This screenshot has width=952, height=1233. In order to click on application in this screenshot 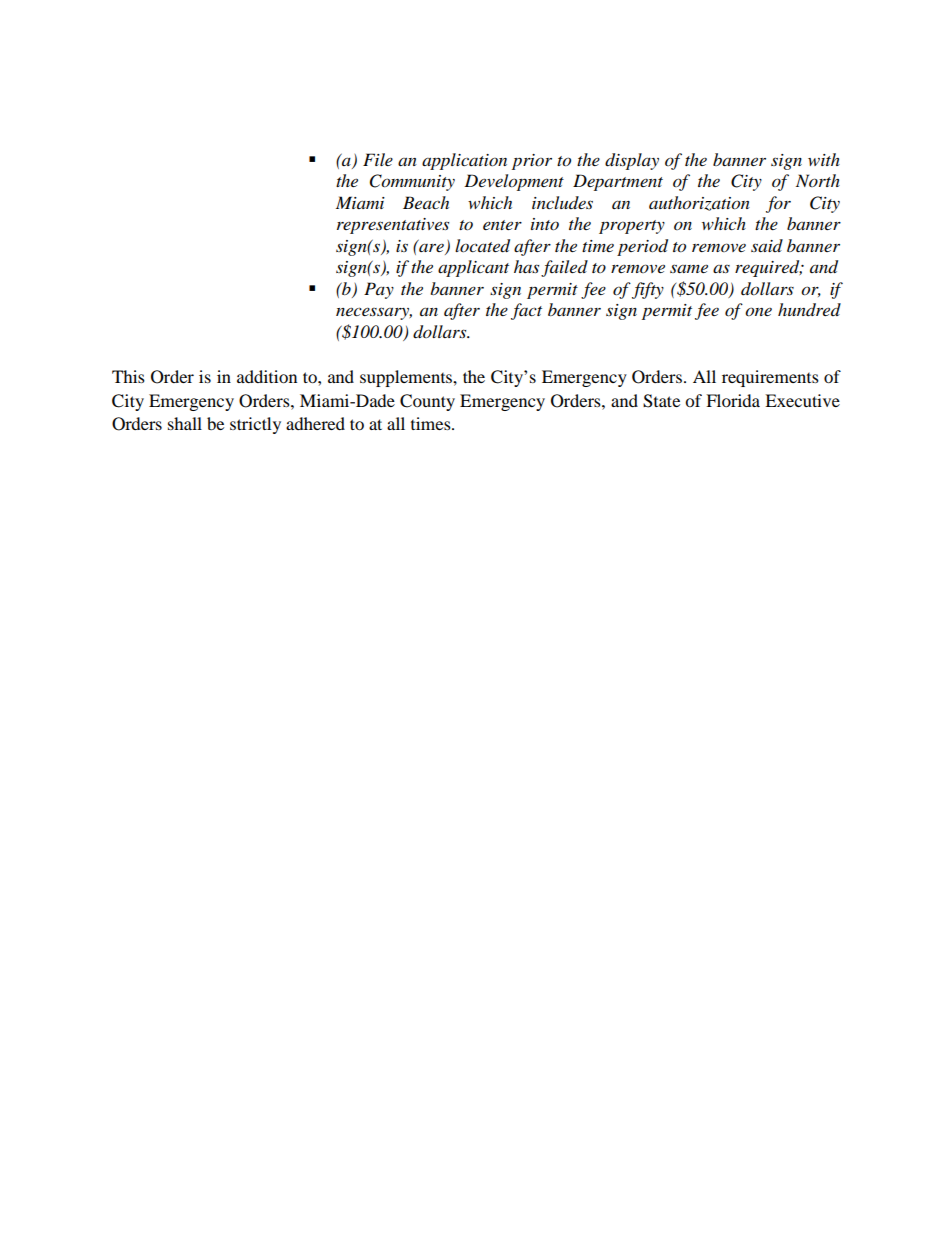, I will do `click(464, 161)`.
